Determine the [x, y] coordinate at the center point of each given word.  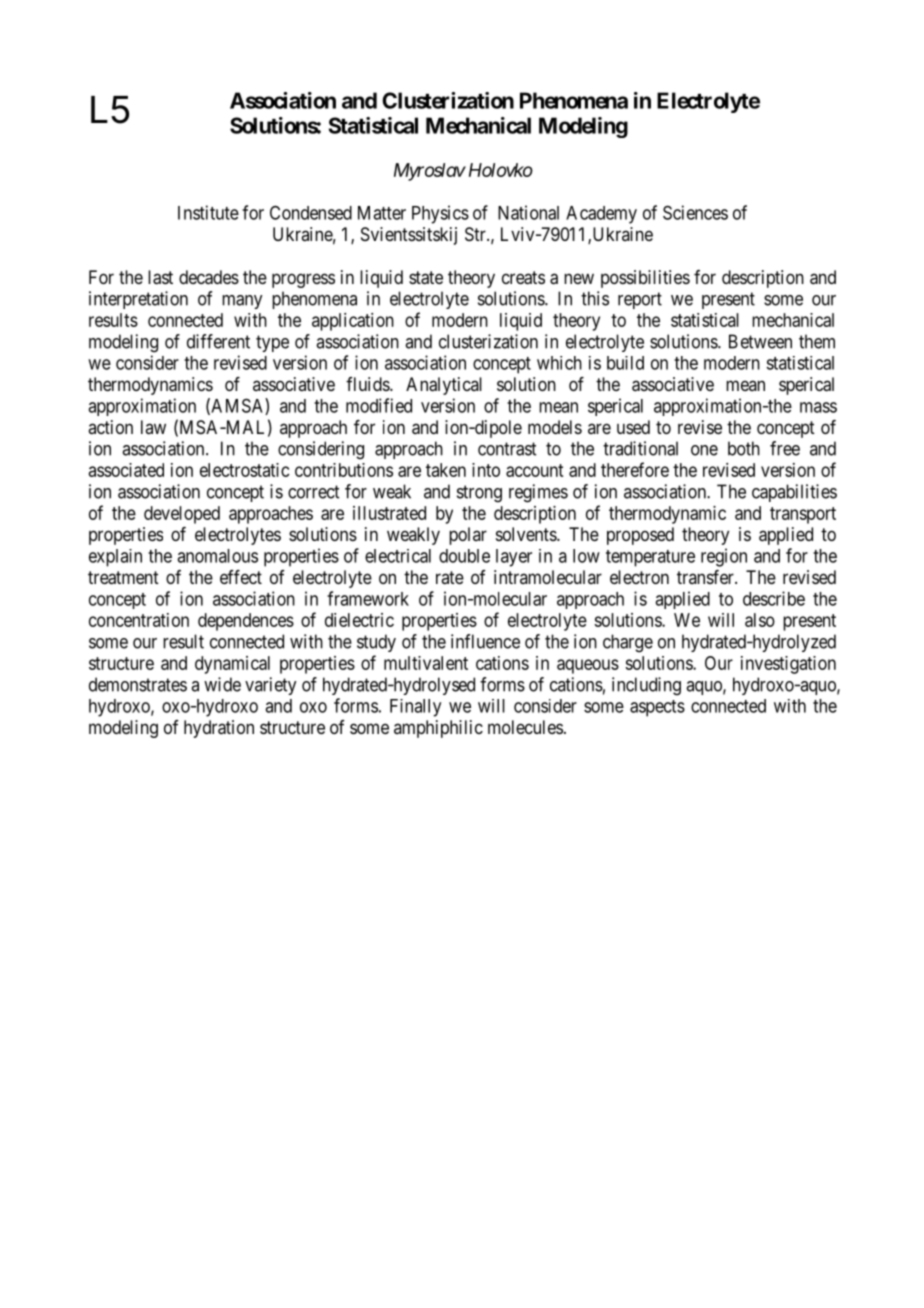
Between [760, 341]
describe [774, 598]
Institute [208, 212]
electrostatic [245, 470]
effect [241, 577]
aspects [657, 708]
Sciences [695, 212]
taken [446, 470]
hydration [219, 729]
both [744, 448]
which [559, 363]
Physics [440, 214]
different [218, 341]
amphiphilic [438, 729]
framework [368, 598]
